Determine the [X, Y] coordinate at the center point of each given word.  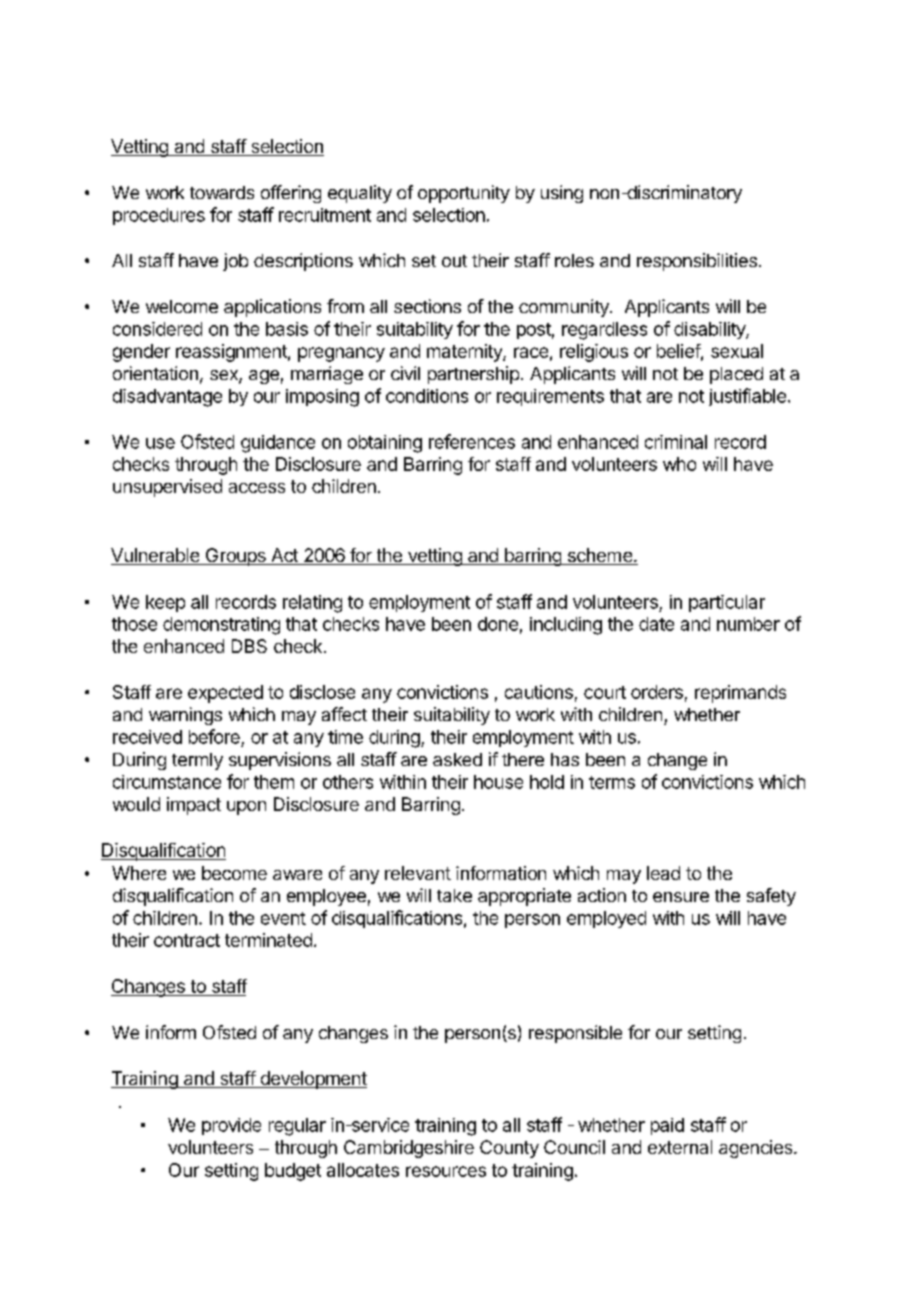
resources [446, 1171]
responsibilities [697, 262]
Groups [235, 557]
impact [194, 806]
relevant [418, 873]
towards [222, 192]
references [472, 441]
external [680, 1147]
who [679, 464]
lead [663, 873]
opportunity [464, 194]
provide [231, 1126]
